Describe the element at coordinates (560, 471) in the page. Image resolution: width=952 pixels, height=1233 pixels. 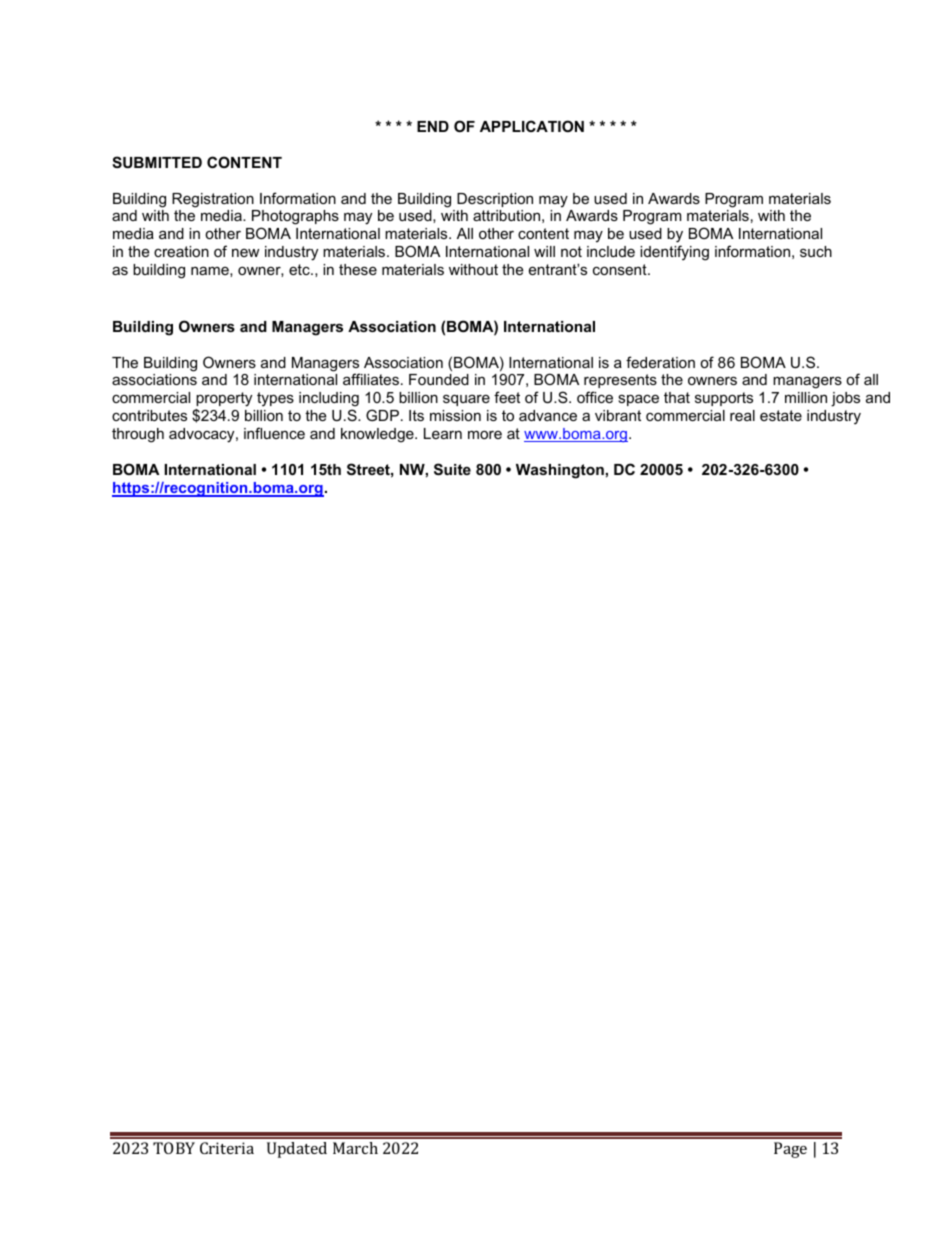
I see `Washington` at that location.
